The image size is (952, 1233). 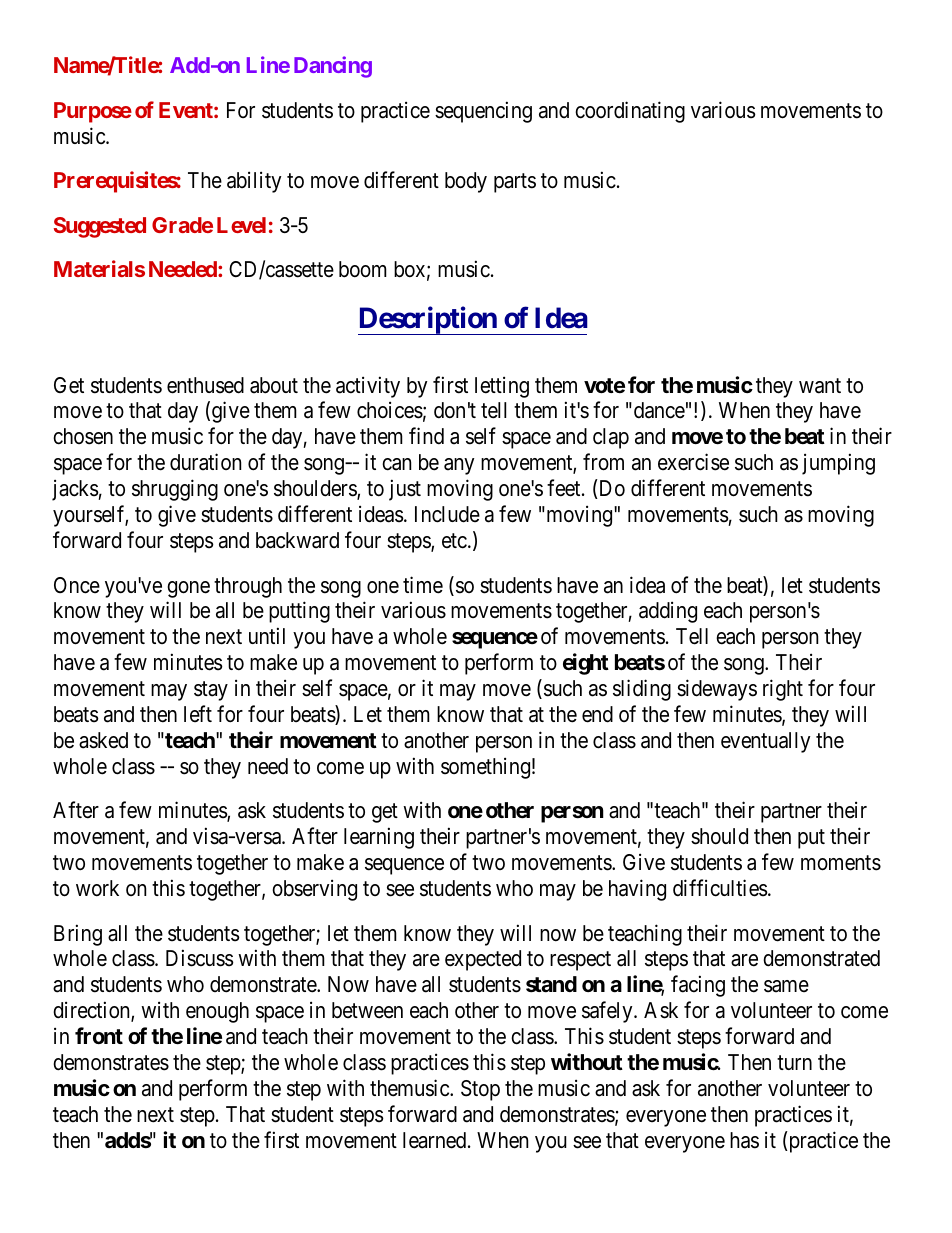 I want to click on find, so click(x=426, y=436).
